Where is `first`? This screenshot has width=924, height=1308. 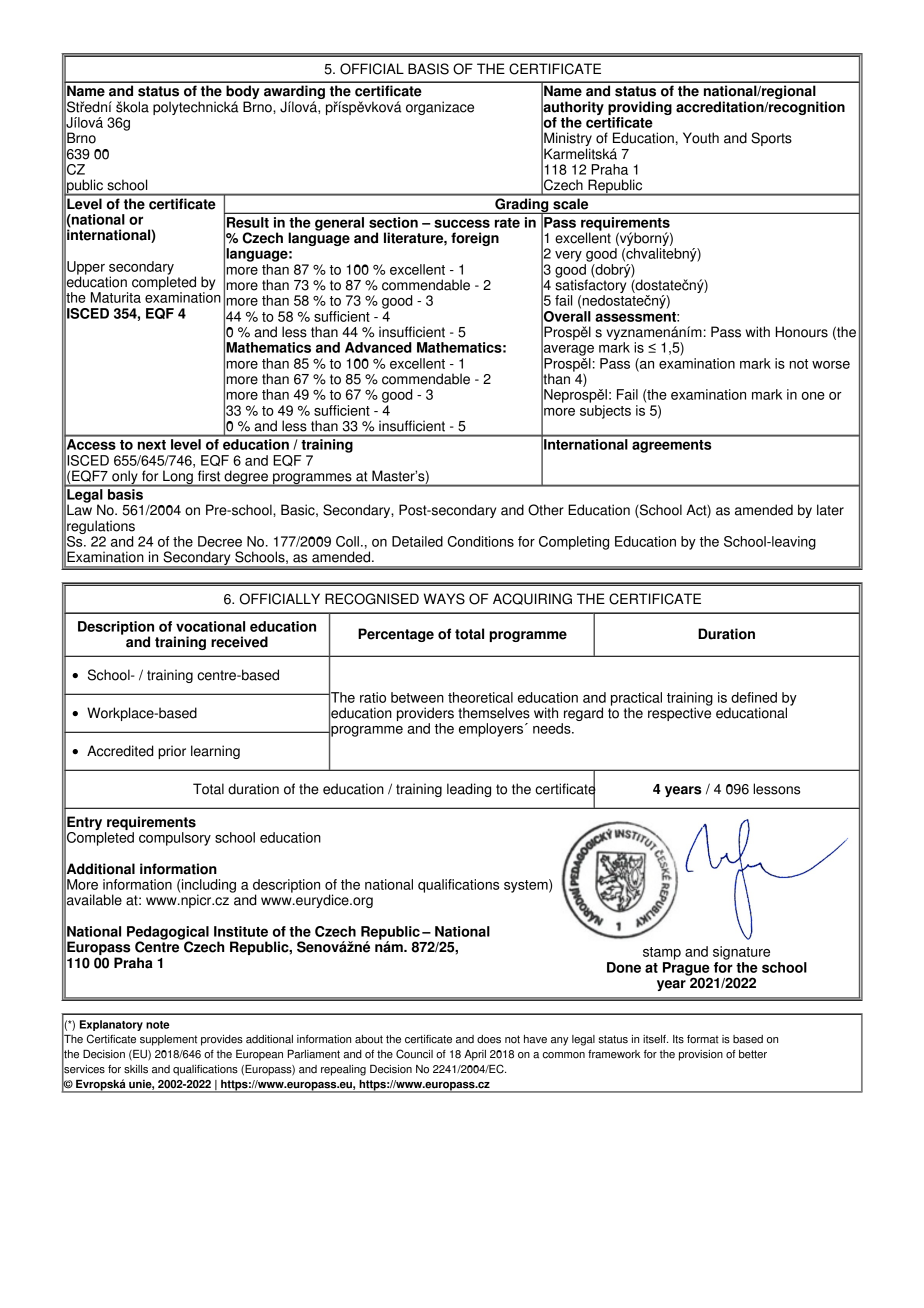 first is located at coordinates (209, 476).
